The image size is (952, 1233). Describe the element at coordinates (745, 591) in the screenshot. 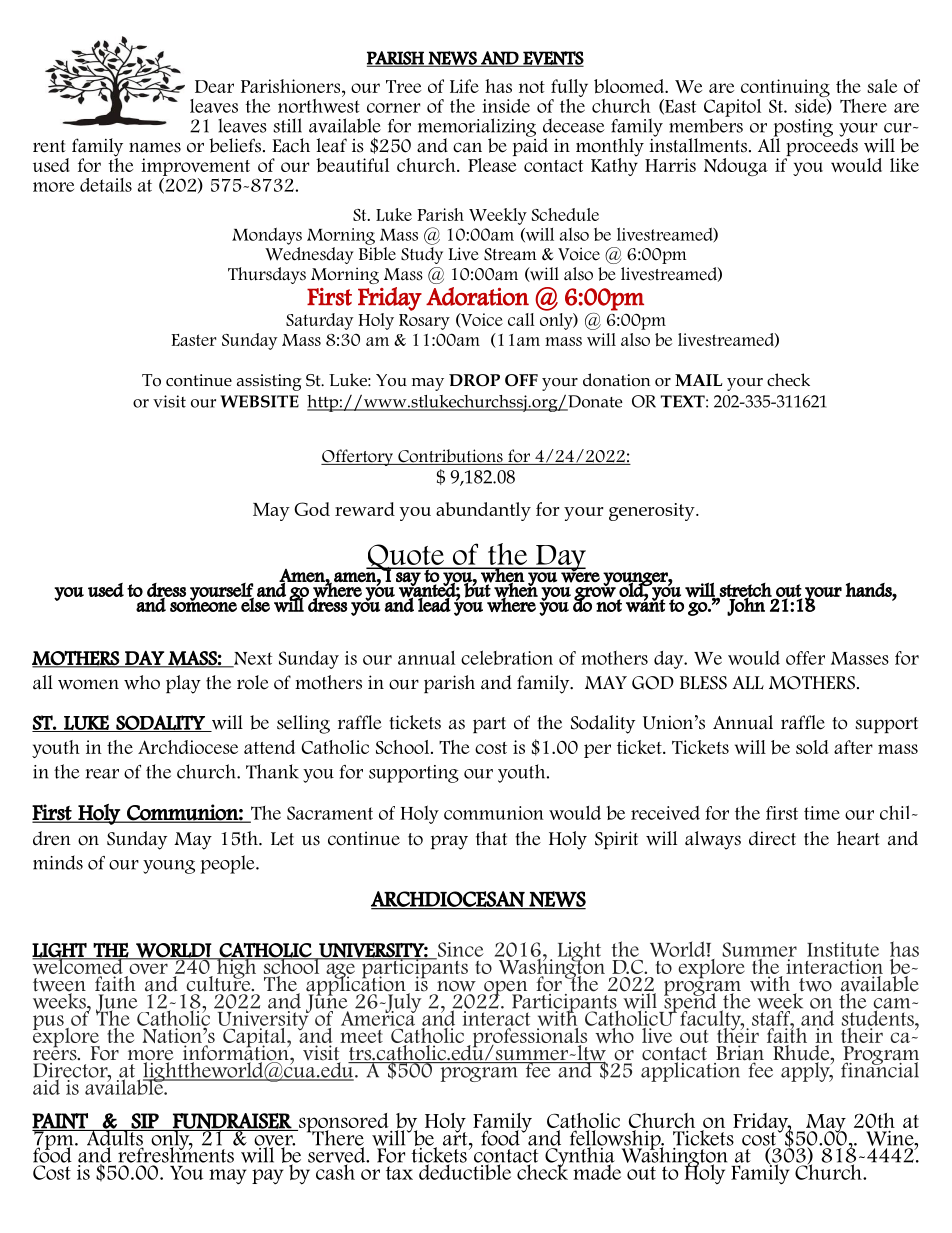

I see `stretch` at that location.
